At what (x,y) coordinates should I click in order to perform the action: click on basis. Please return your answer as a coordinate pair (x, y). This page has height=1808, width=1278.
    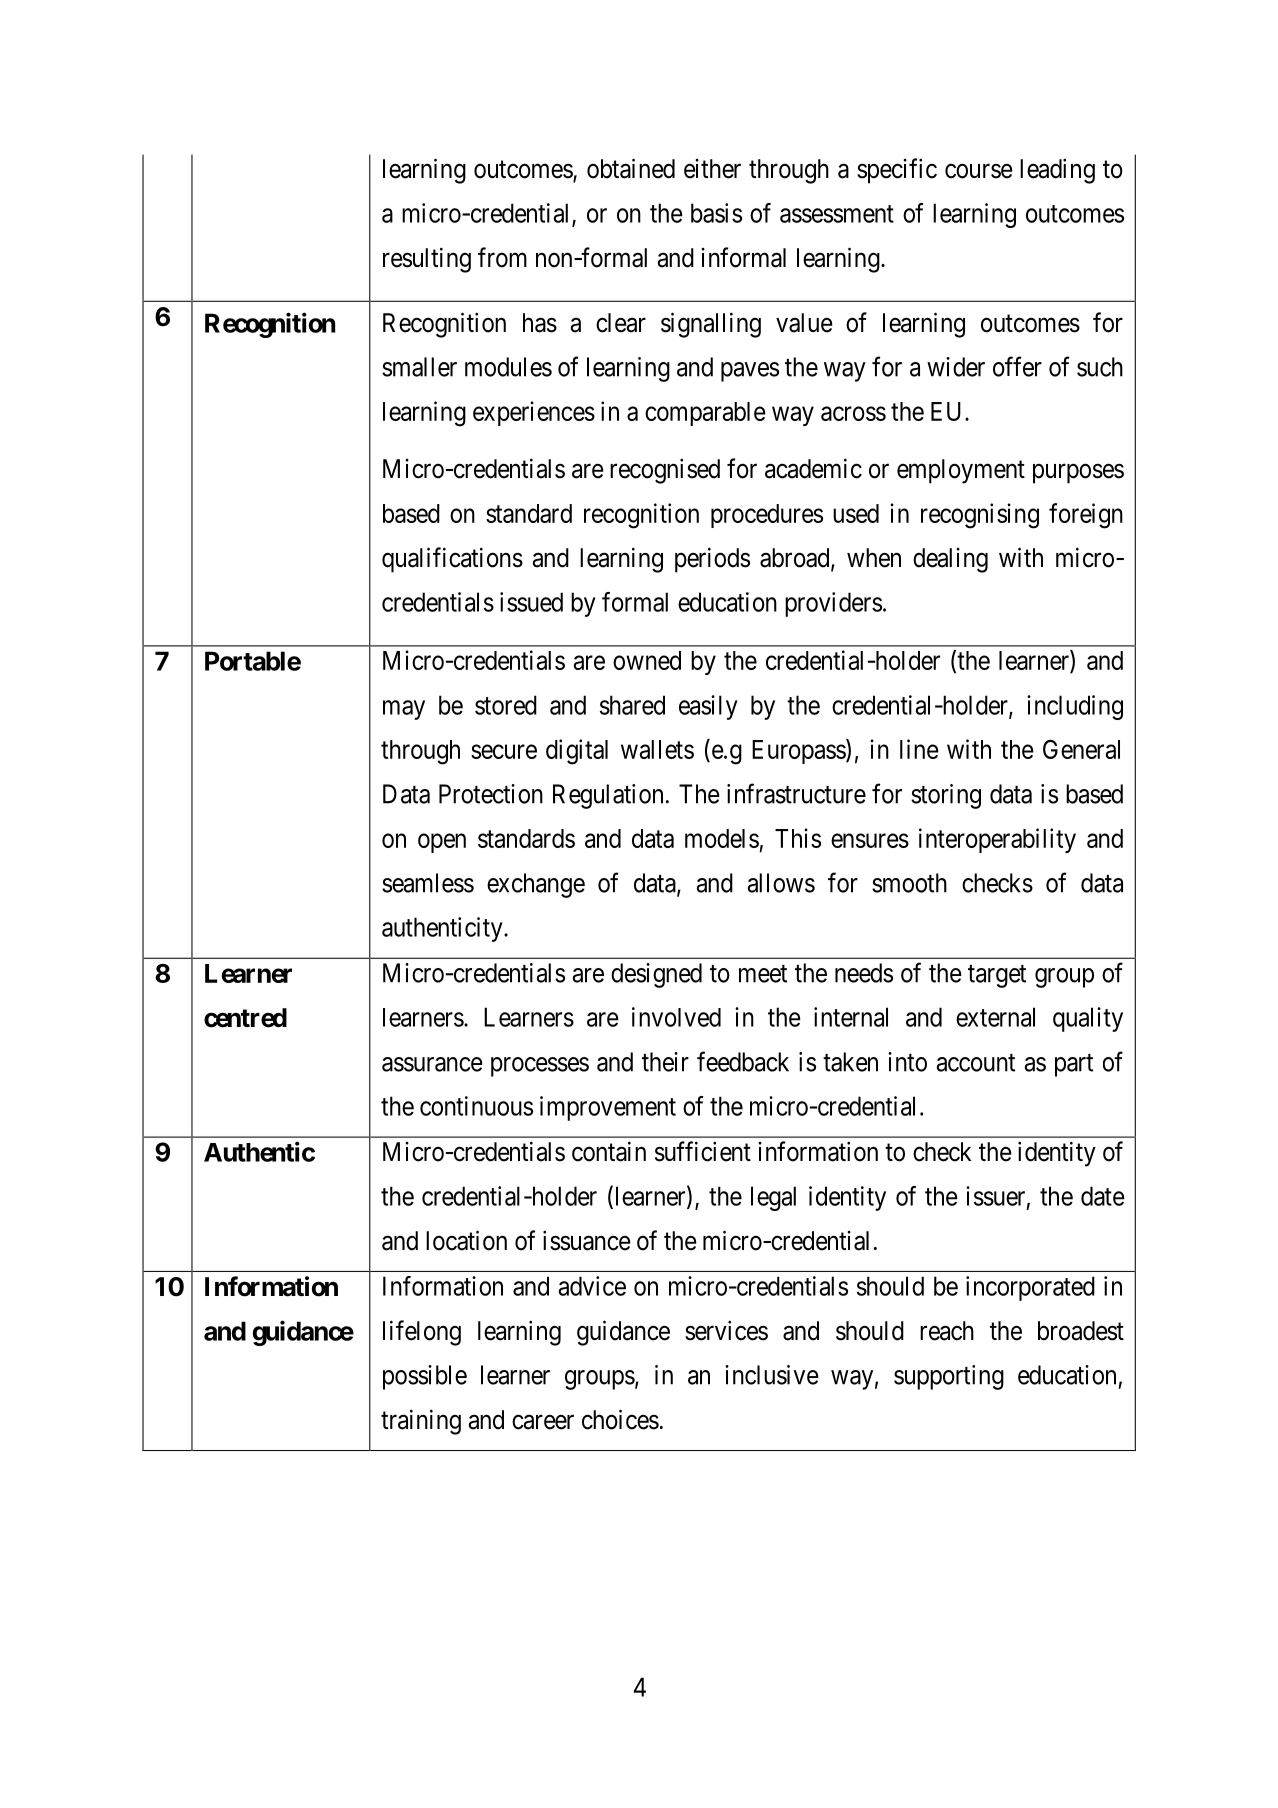
    Looking at the image, I should click on (716, 213).
